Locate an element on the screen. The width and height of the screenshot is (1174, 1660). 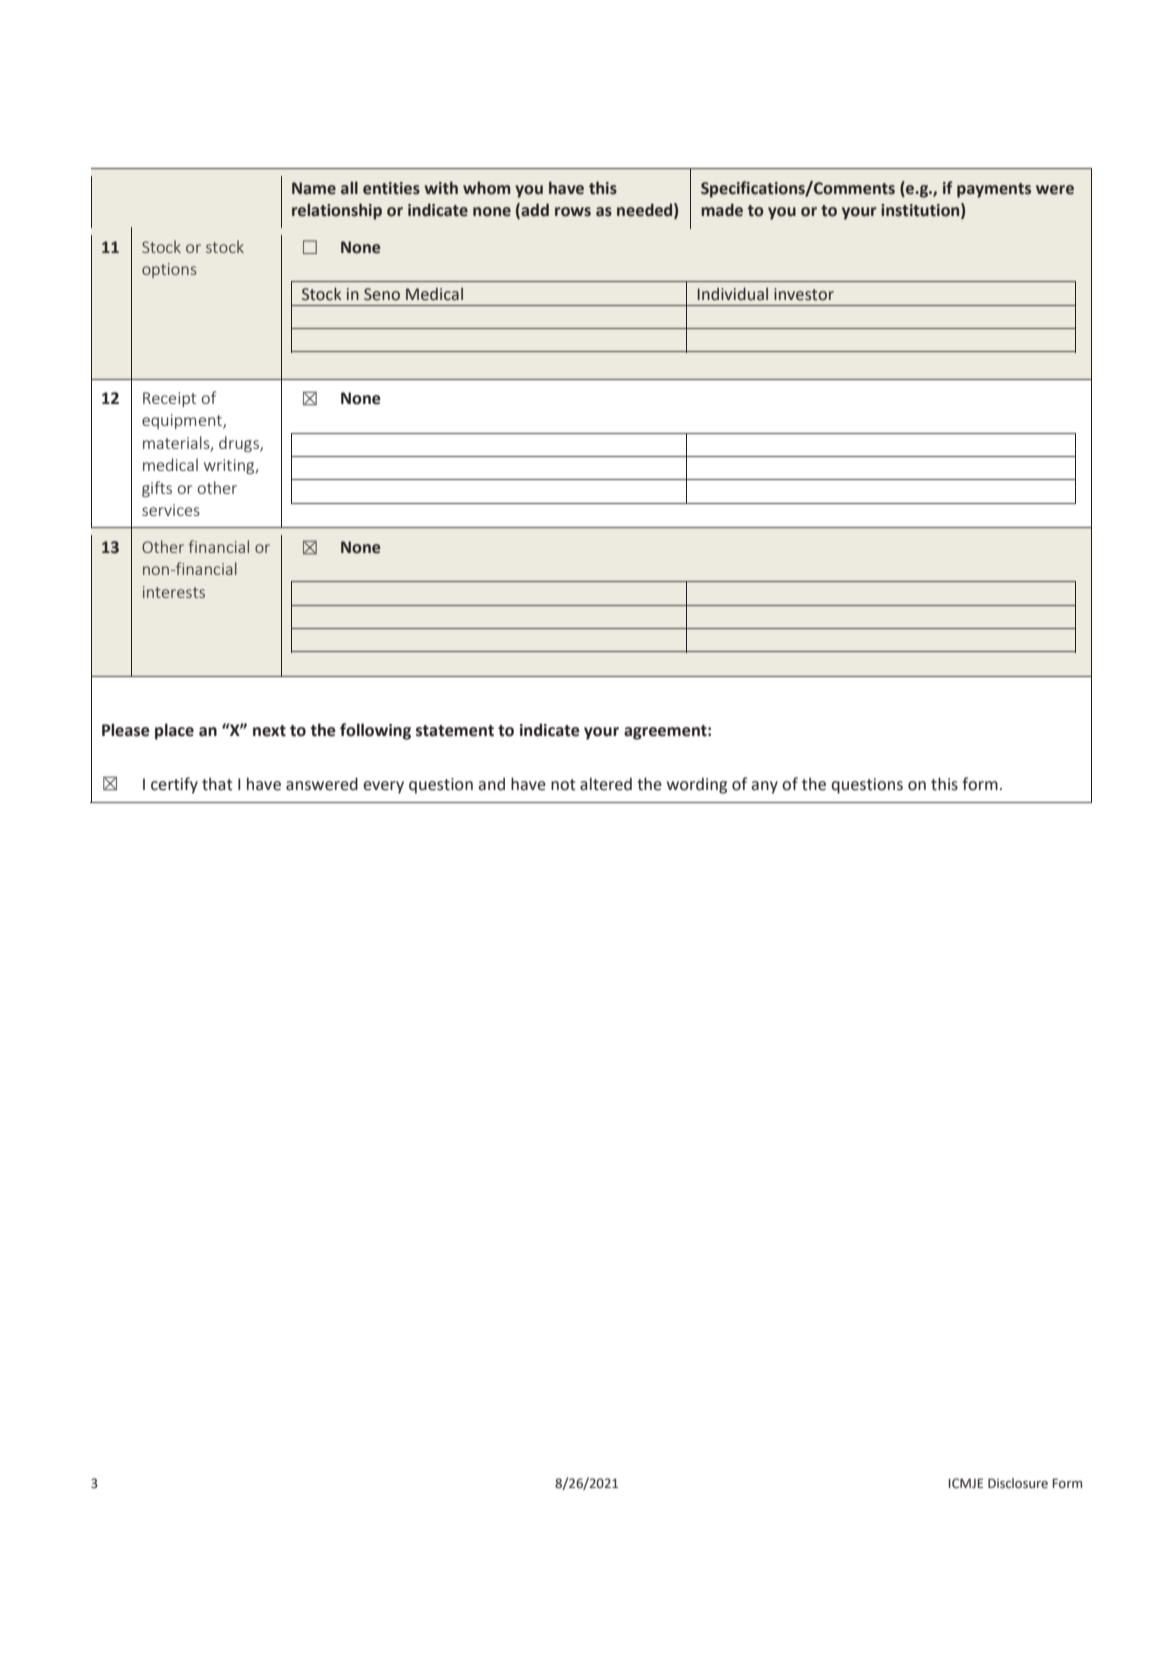
certify is located at coordinates (174, 785).
